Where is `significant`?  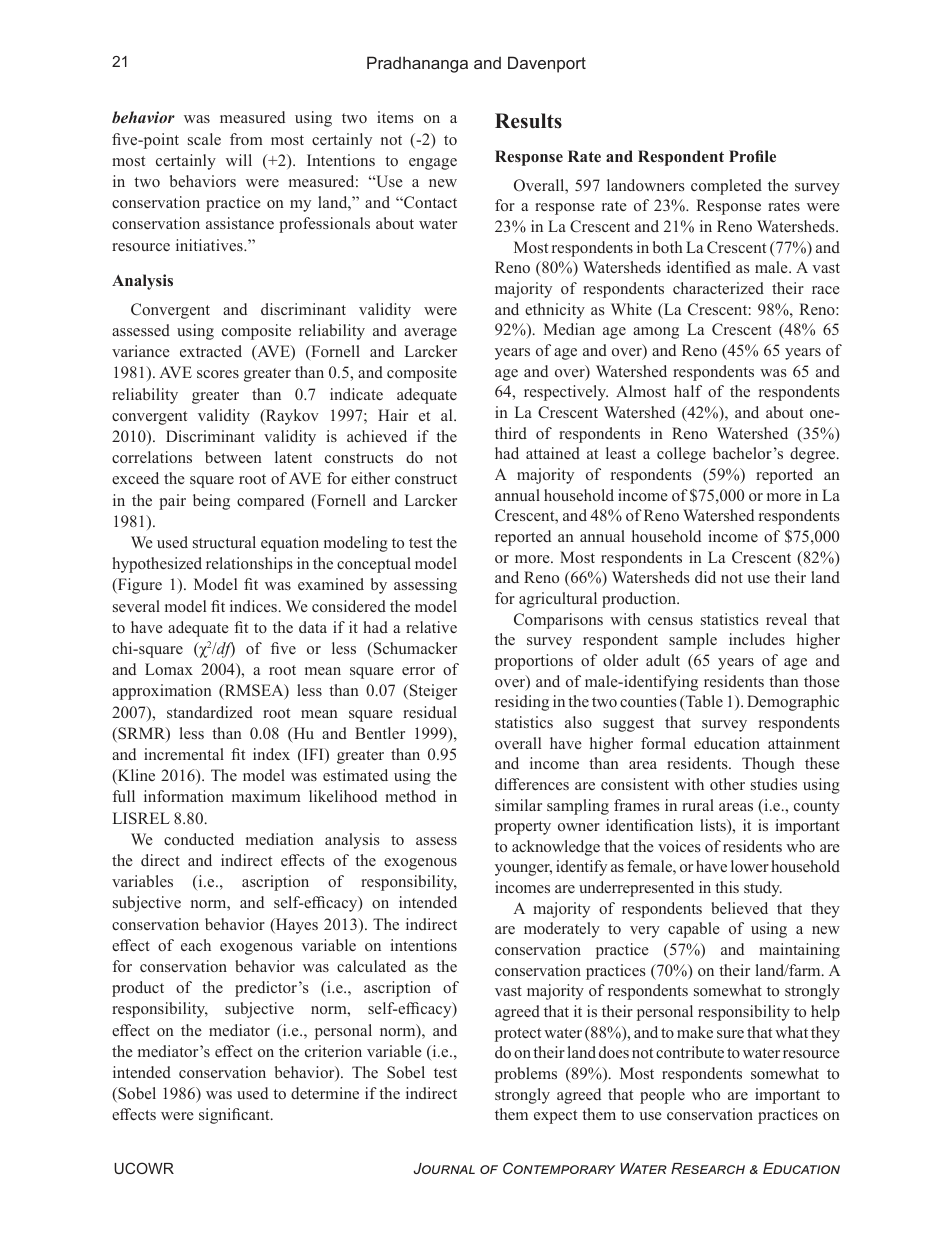 significant is located at coordinates (235, 1116).
